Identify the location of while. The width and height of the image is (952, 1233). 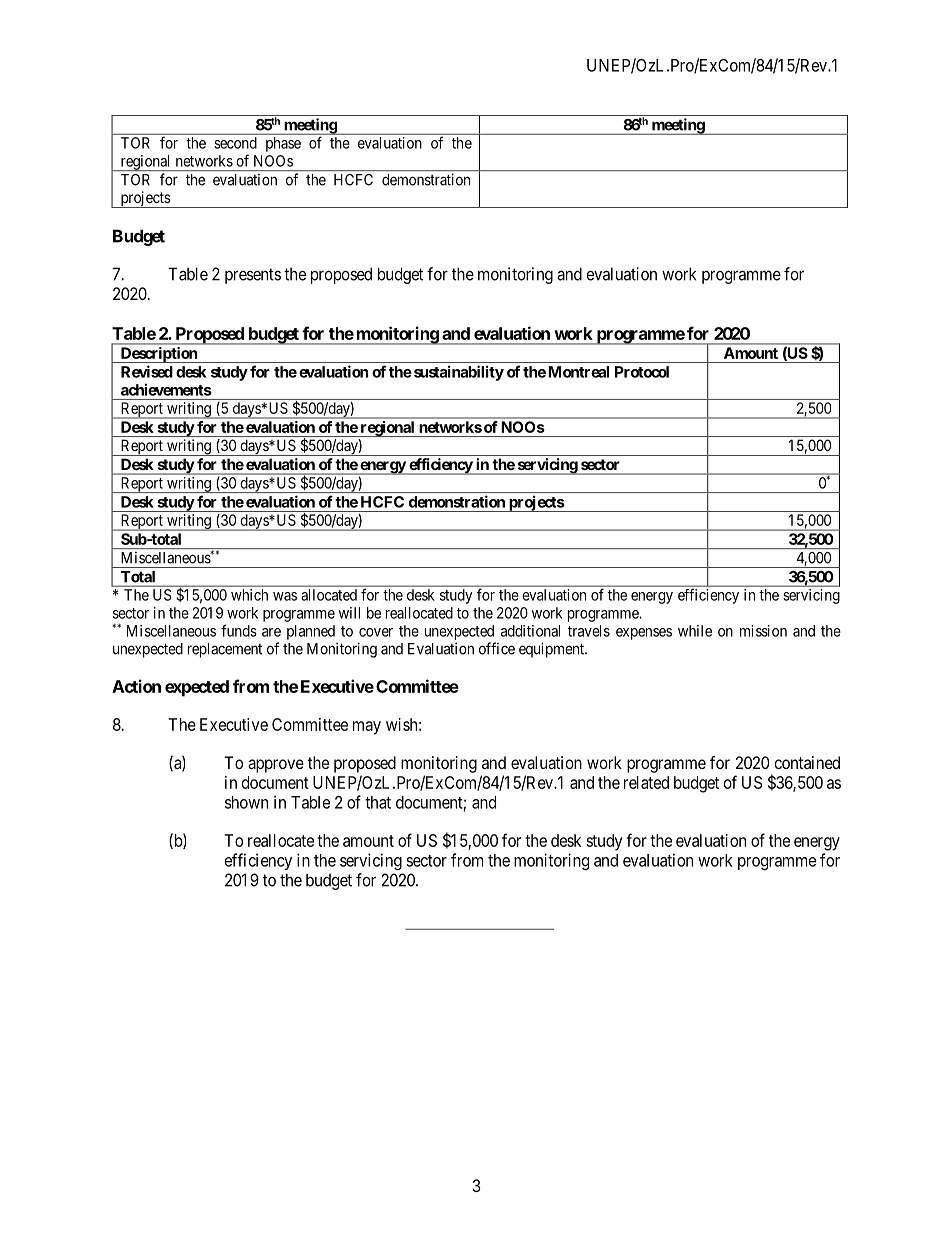
(695, 631).
